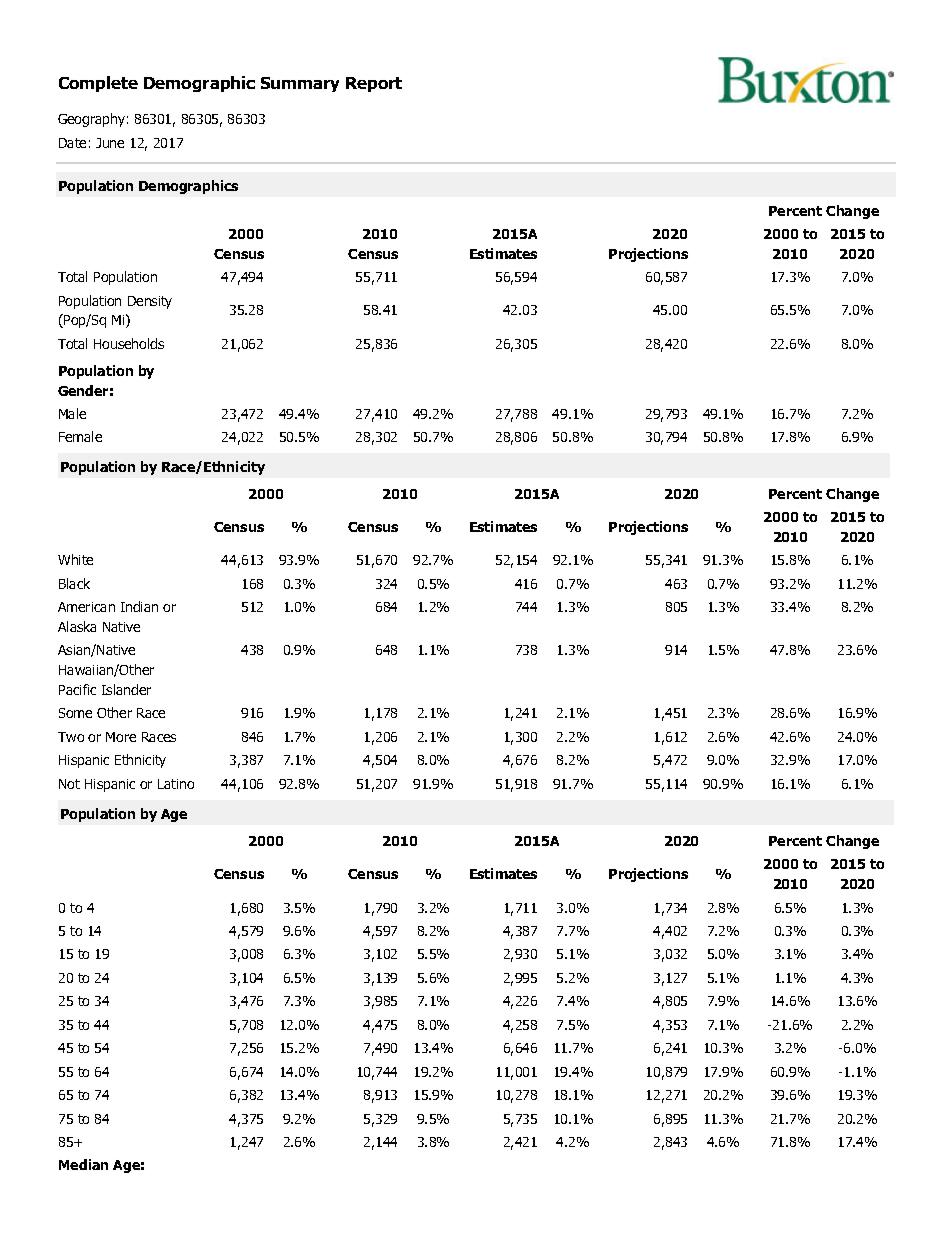 The image size is (952, 1233). What do you see at coordinates (121, 737) in the image?
I see `More` at bounding box center [121, 737].
